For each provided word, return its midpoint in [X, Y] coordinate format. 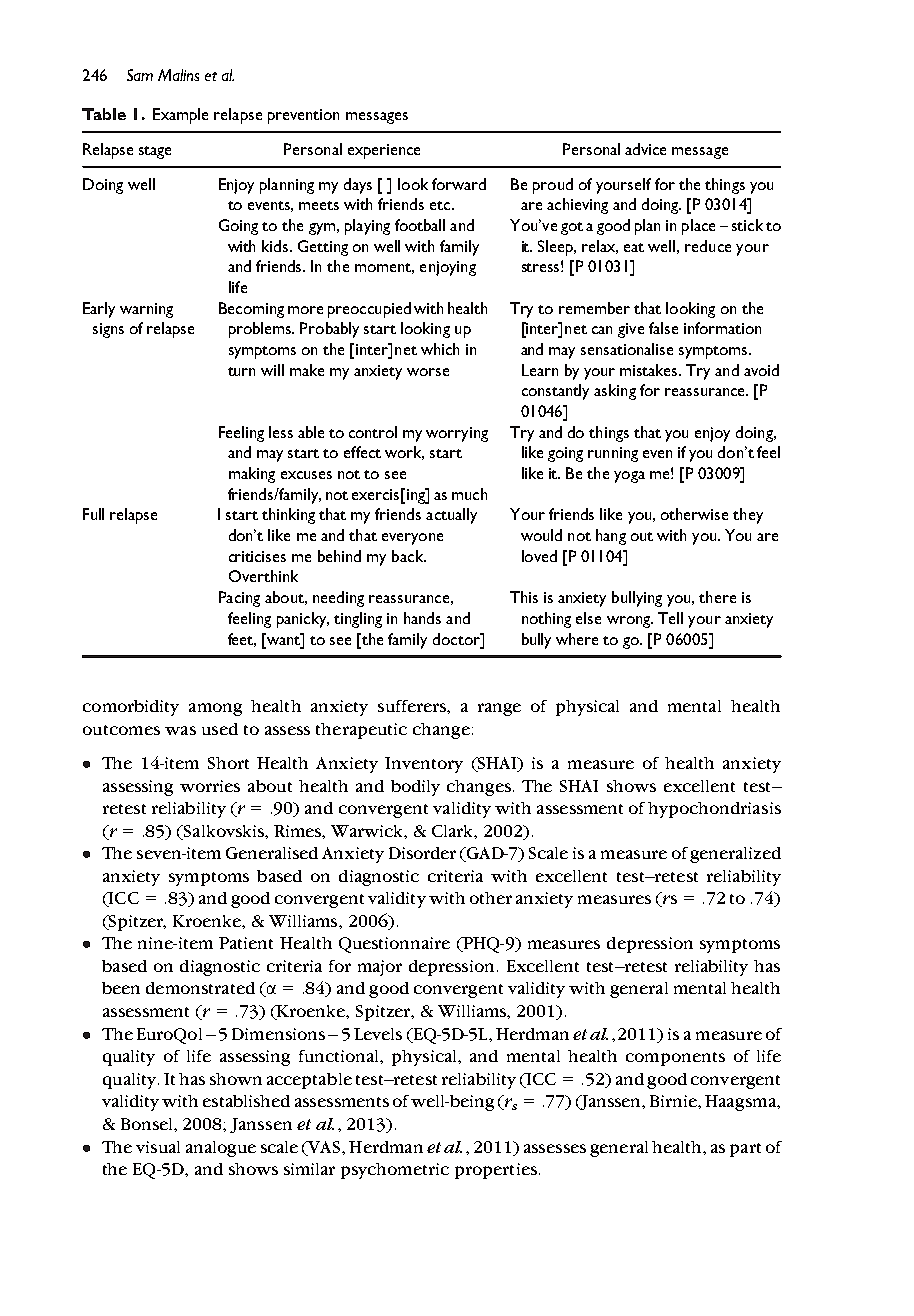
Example [180, 116]
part [745, 1150]
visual [158, 1147]
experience [384, 151]
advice [645, 149]
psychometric [395, 1171]
